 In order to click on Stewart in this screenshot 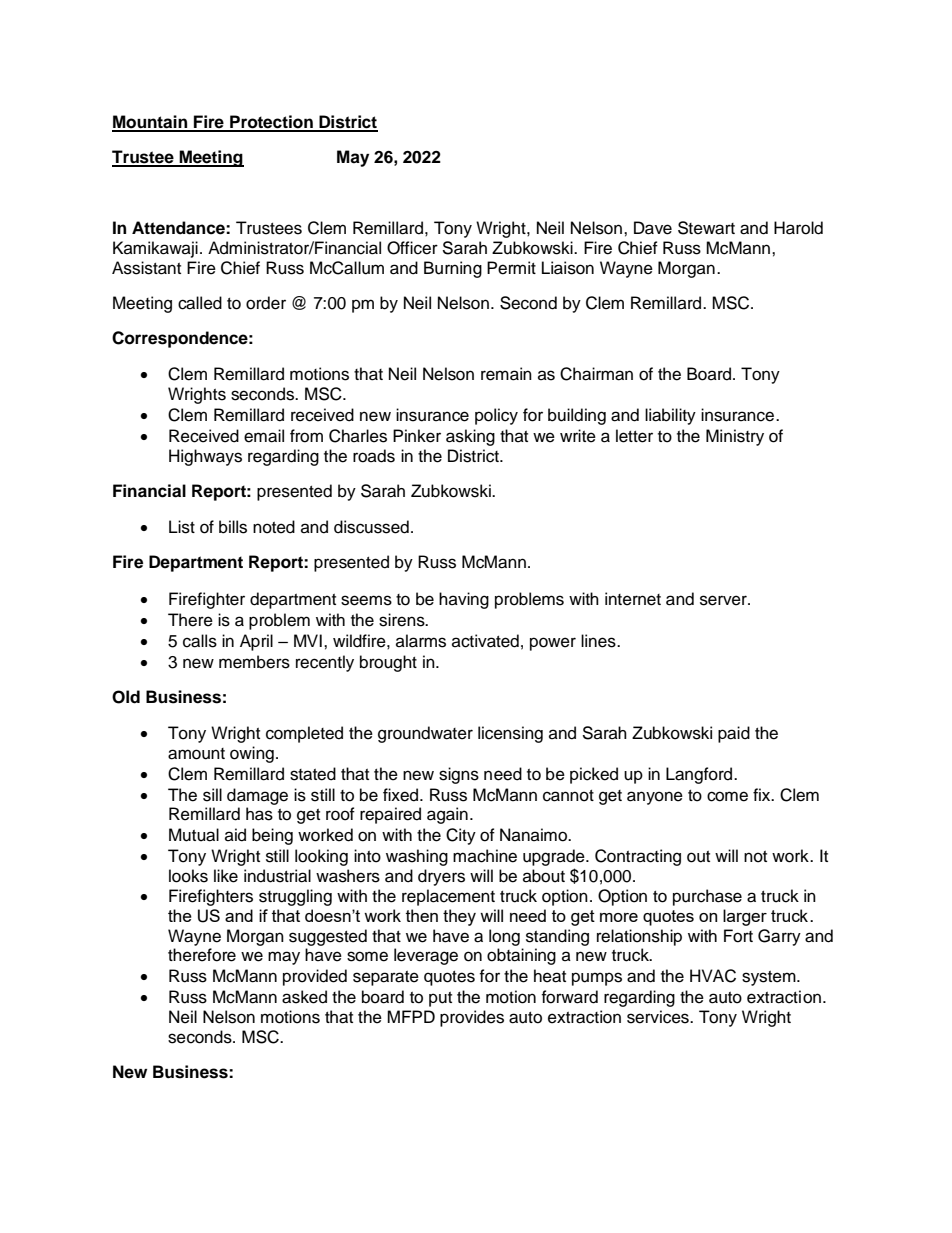, I will do `click(706, 228)`.
